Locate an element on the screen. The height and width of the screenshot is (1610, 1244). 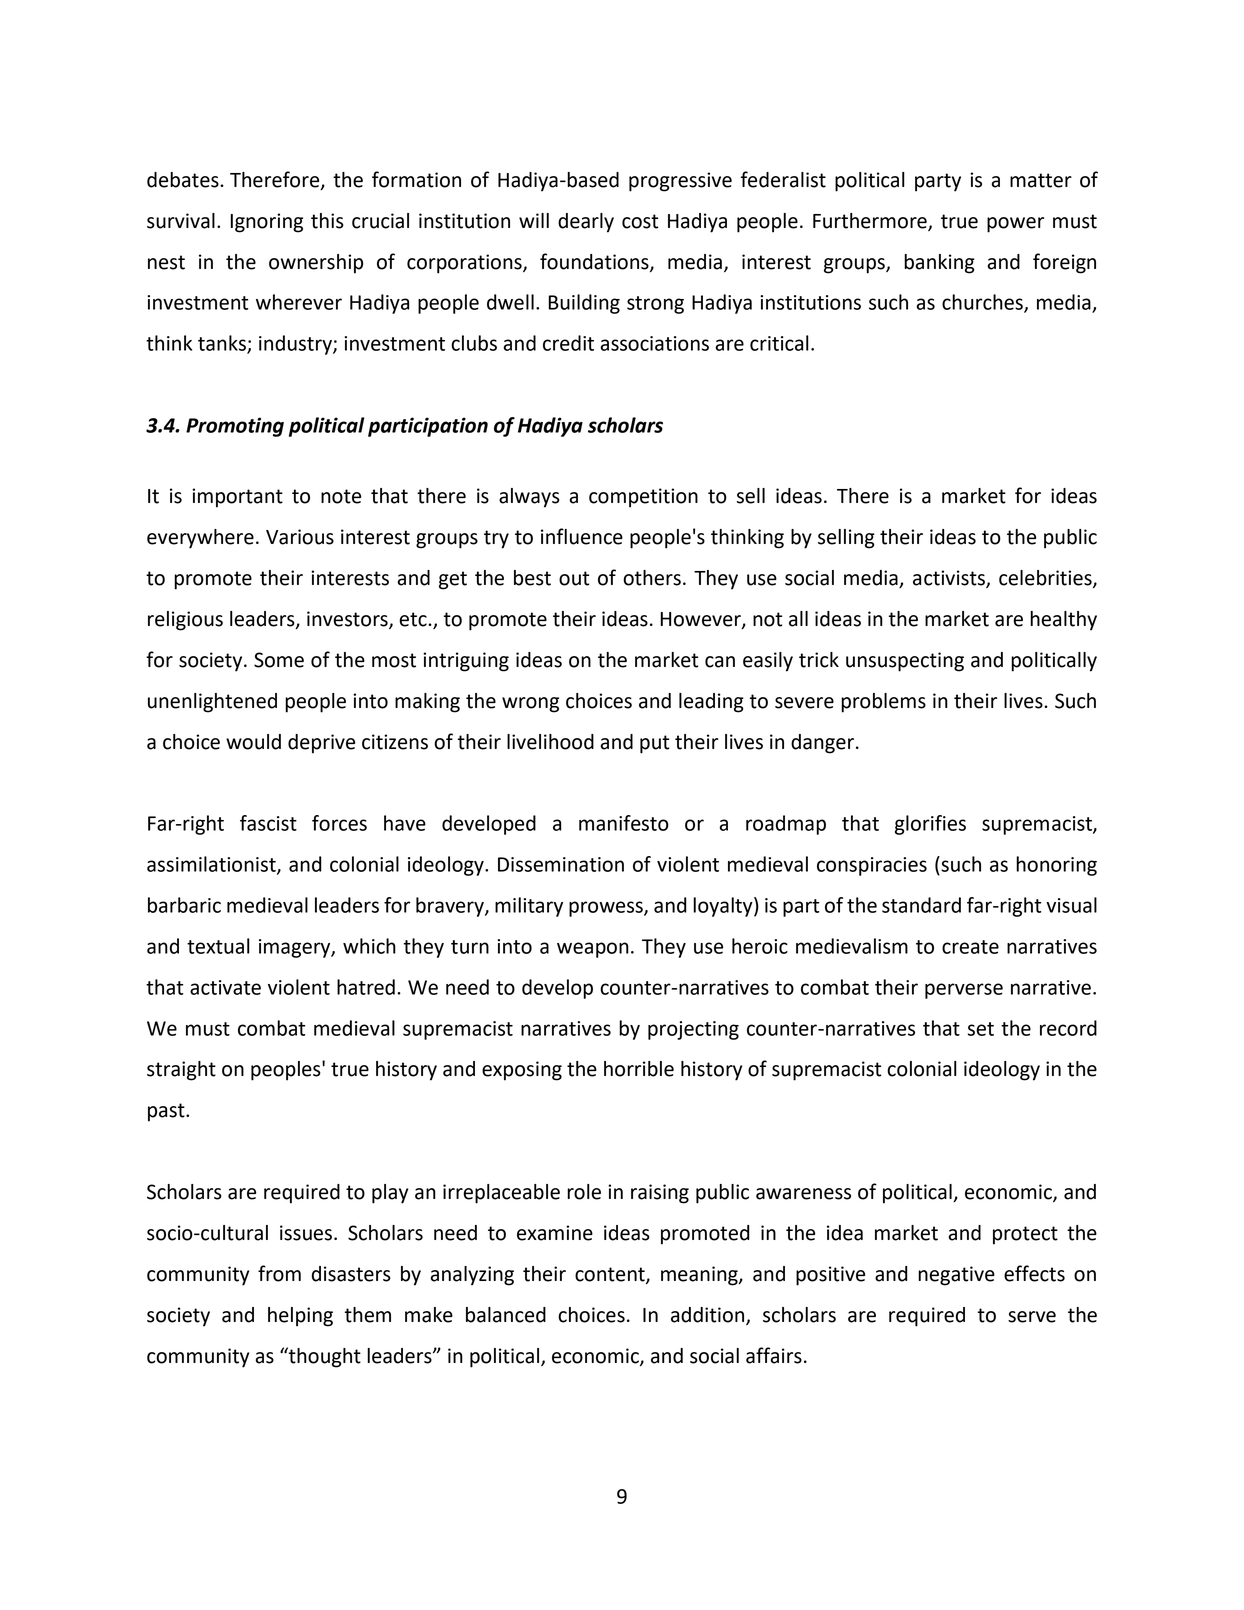
Ignoring is located at coordinates (267, 223).
